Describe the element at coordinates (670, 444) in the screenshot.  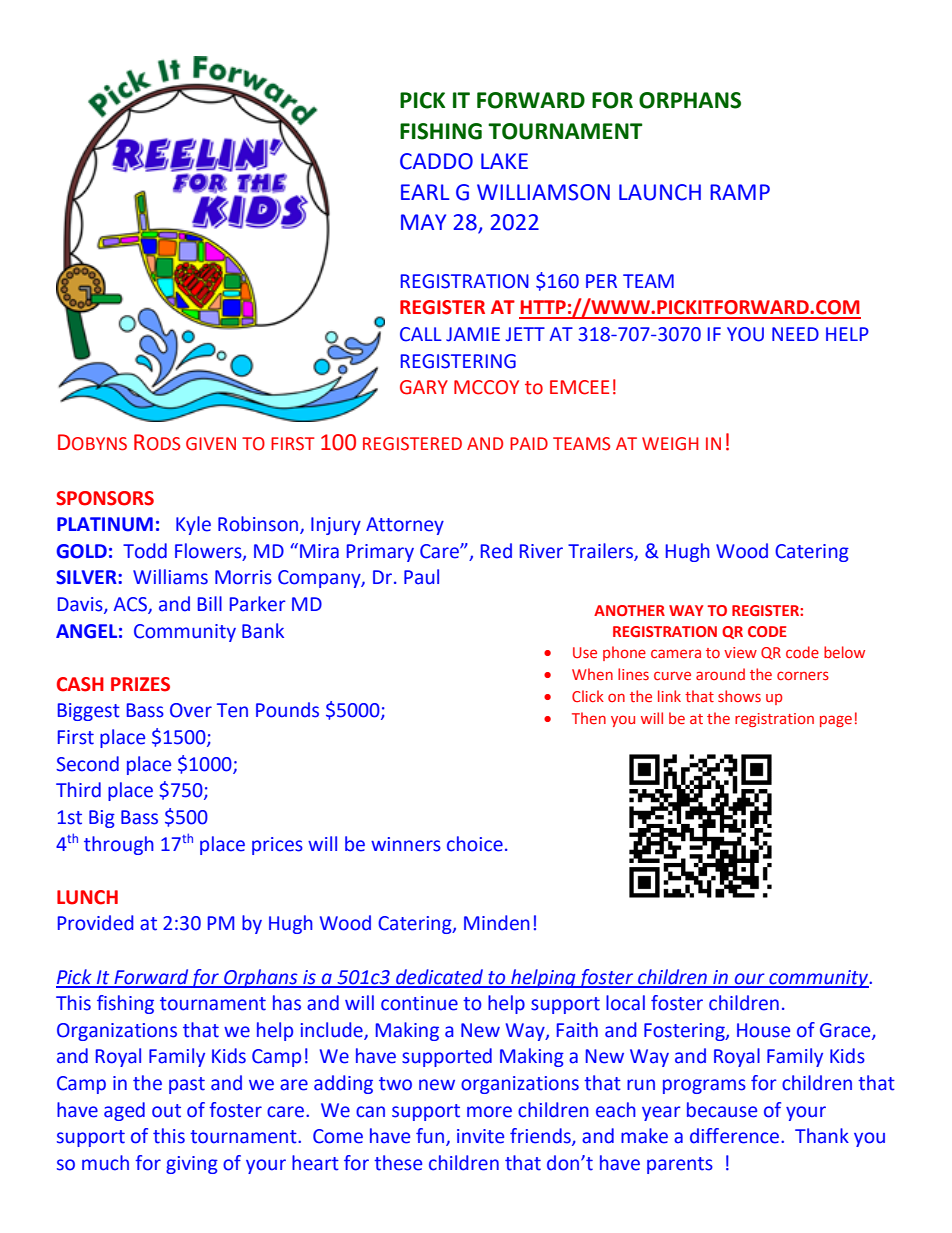
I see `WEIGH` at that location.
